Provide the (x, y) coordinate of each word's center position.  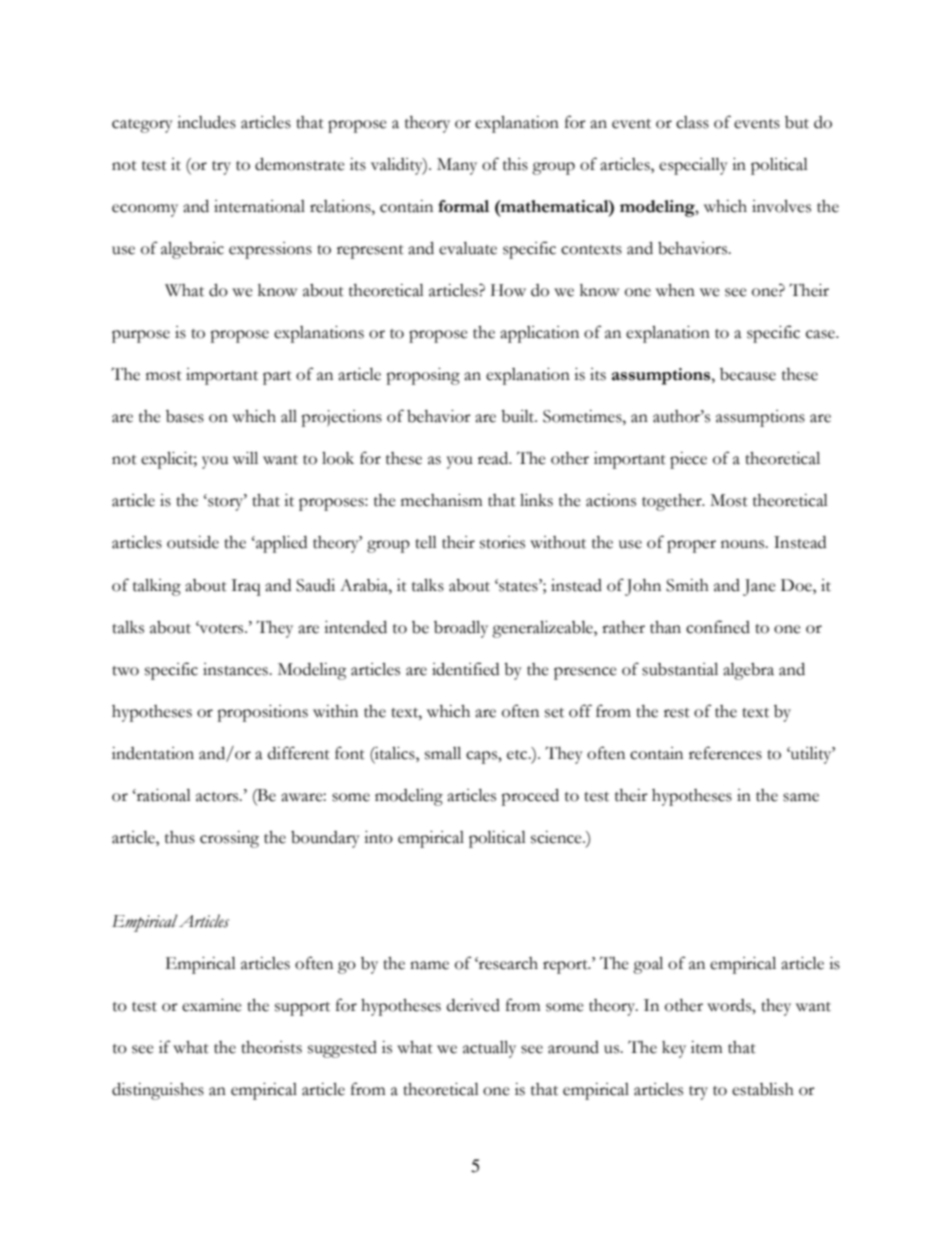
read (494, 458)
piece (688, 460)
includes (206, 122)
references (725, 753)
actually (489, 1049)
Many (457, 166)
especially (693, 166)
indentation (153, 753)
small (443, 753)
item (707, 1047)
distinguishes (158, 1091)
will (245, 458)
